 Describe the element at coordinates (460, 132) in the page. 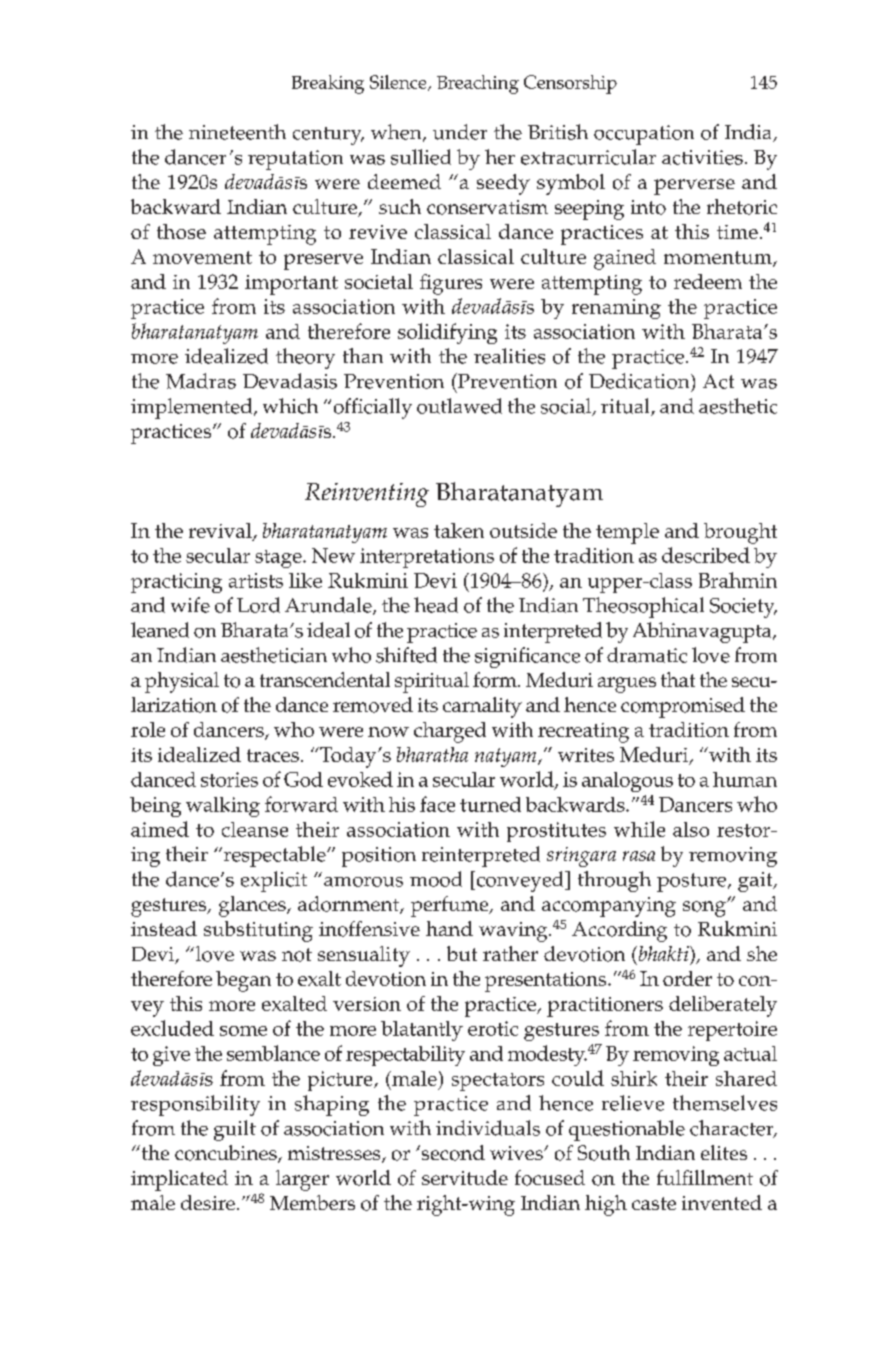

I see `under` at that location.
